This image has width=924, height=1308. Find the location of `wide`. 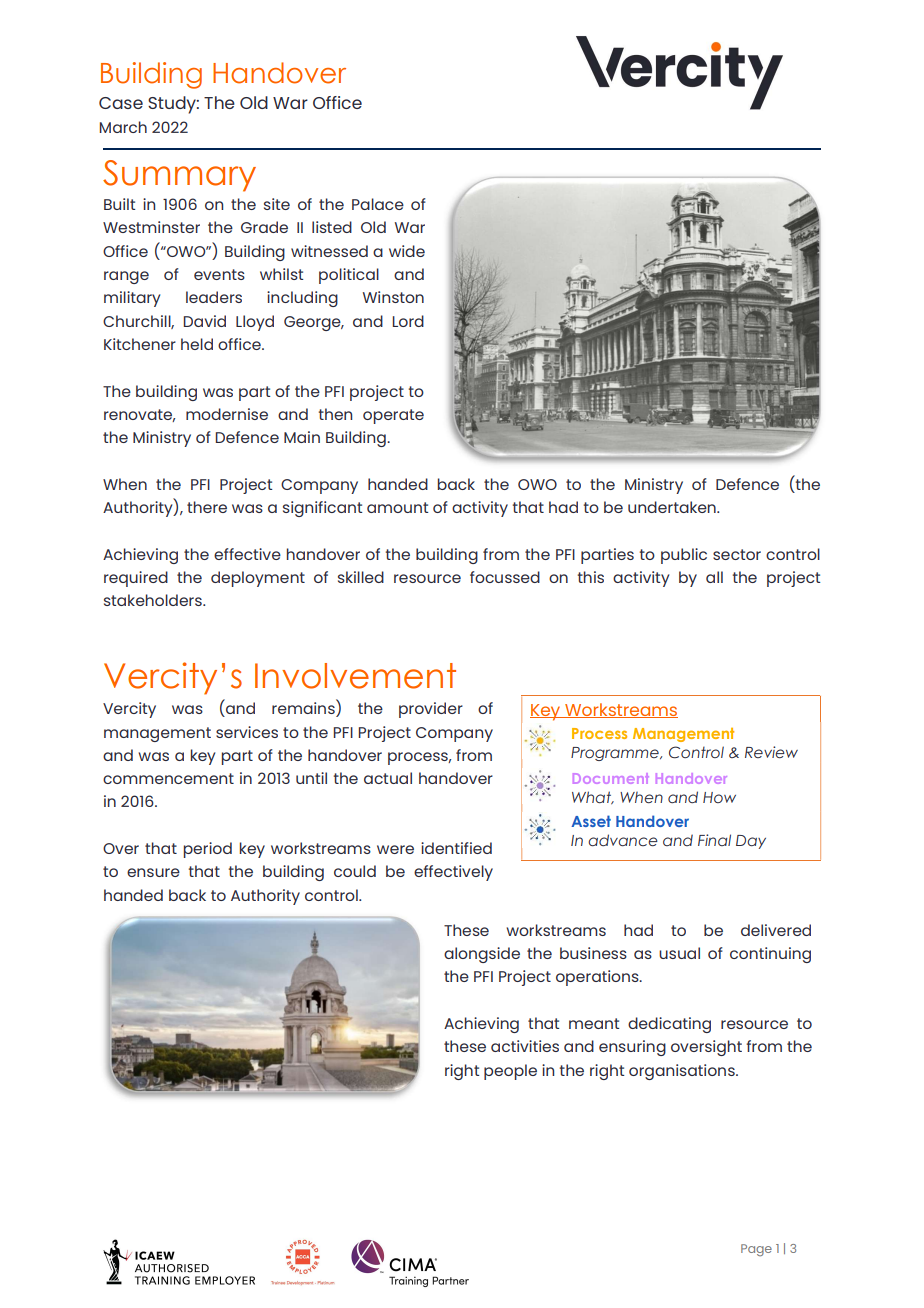

wide is located at coordinates (407, 251).
